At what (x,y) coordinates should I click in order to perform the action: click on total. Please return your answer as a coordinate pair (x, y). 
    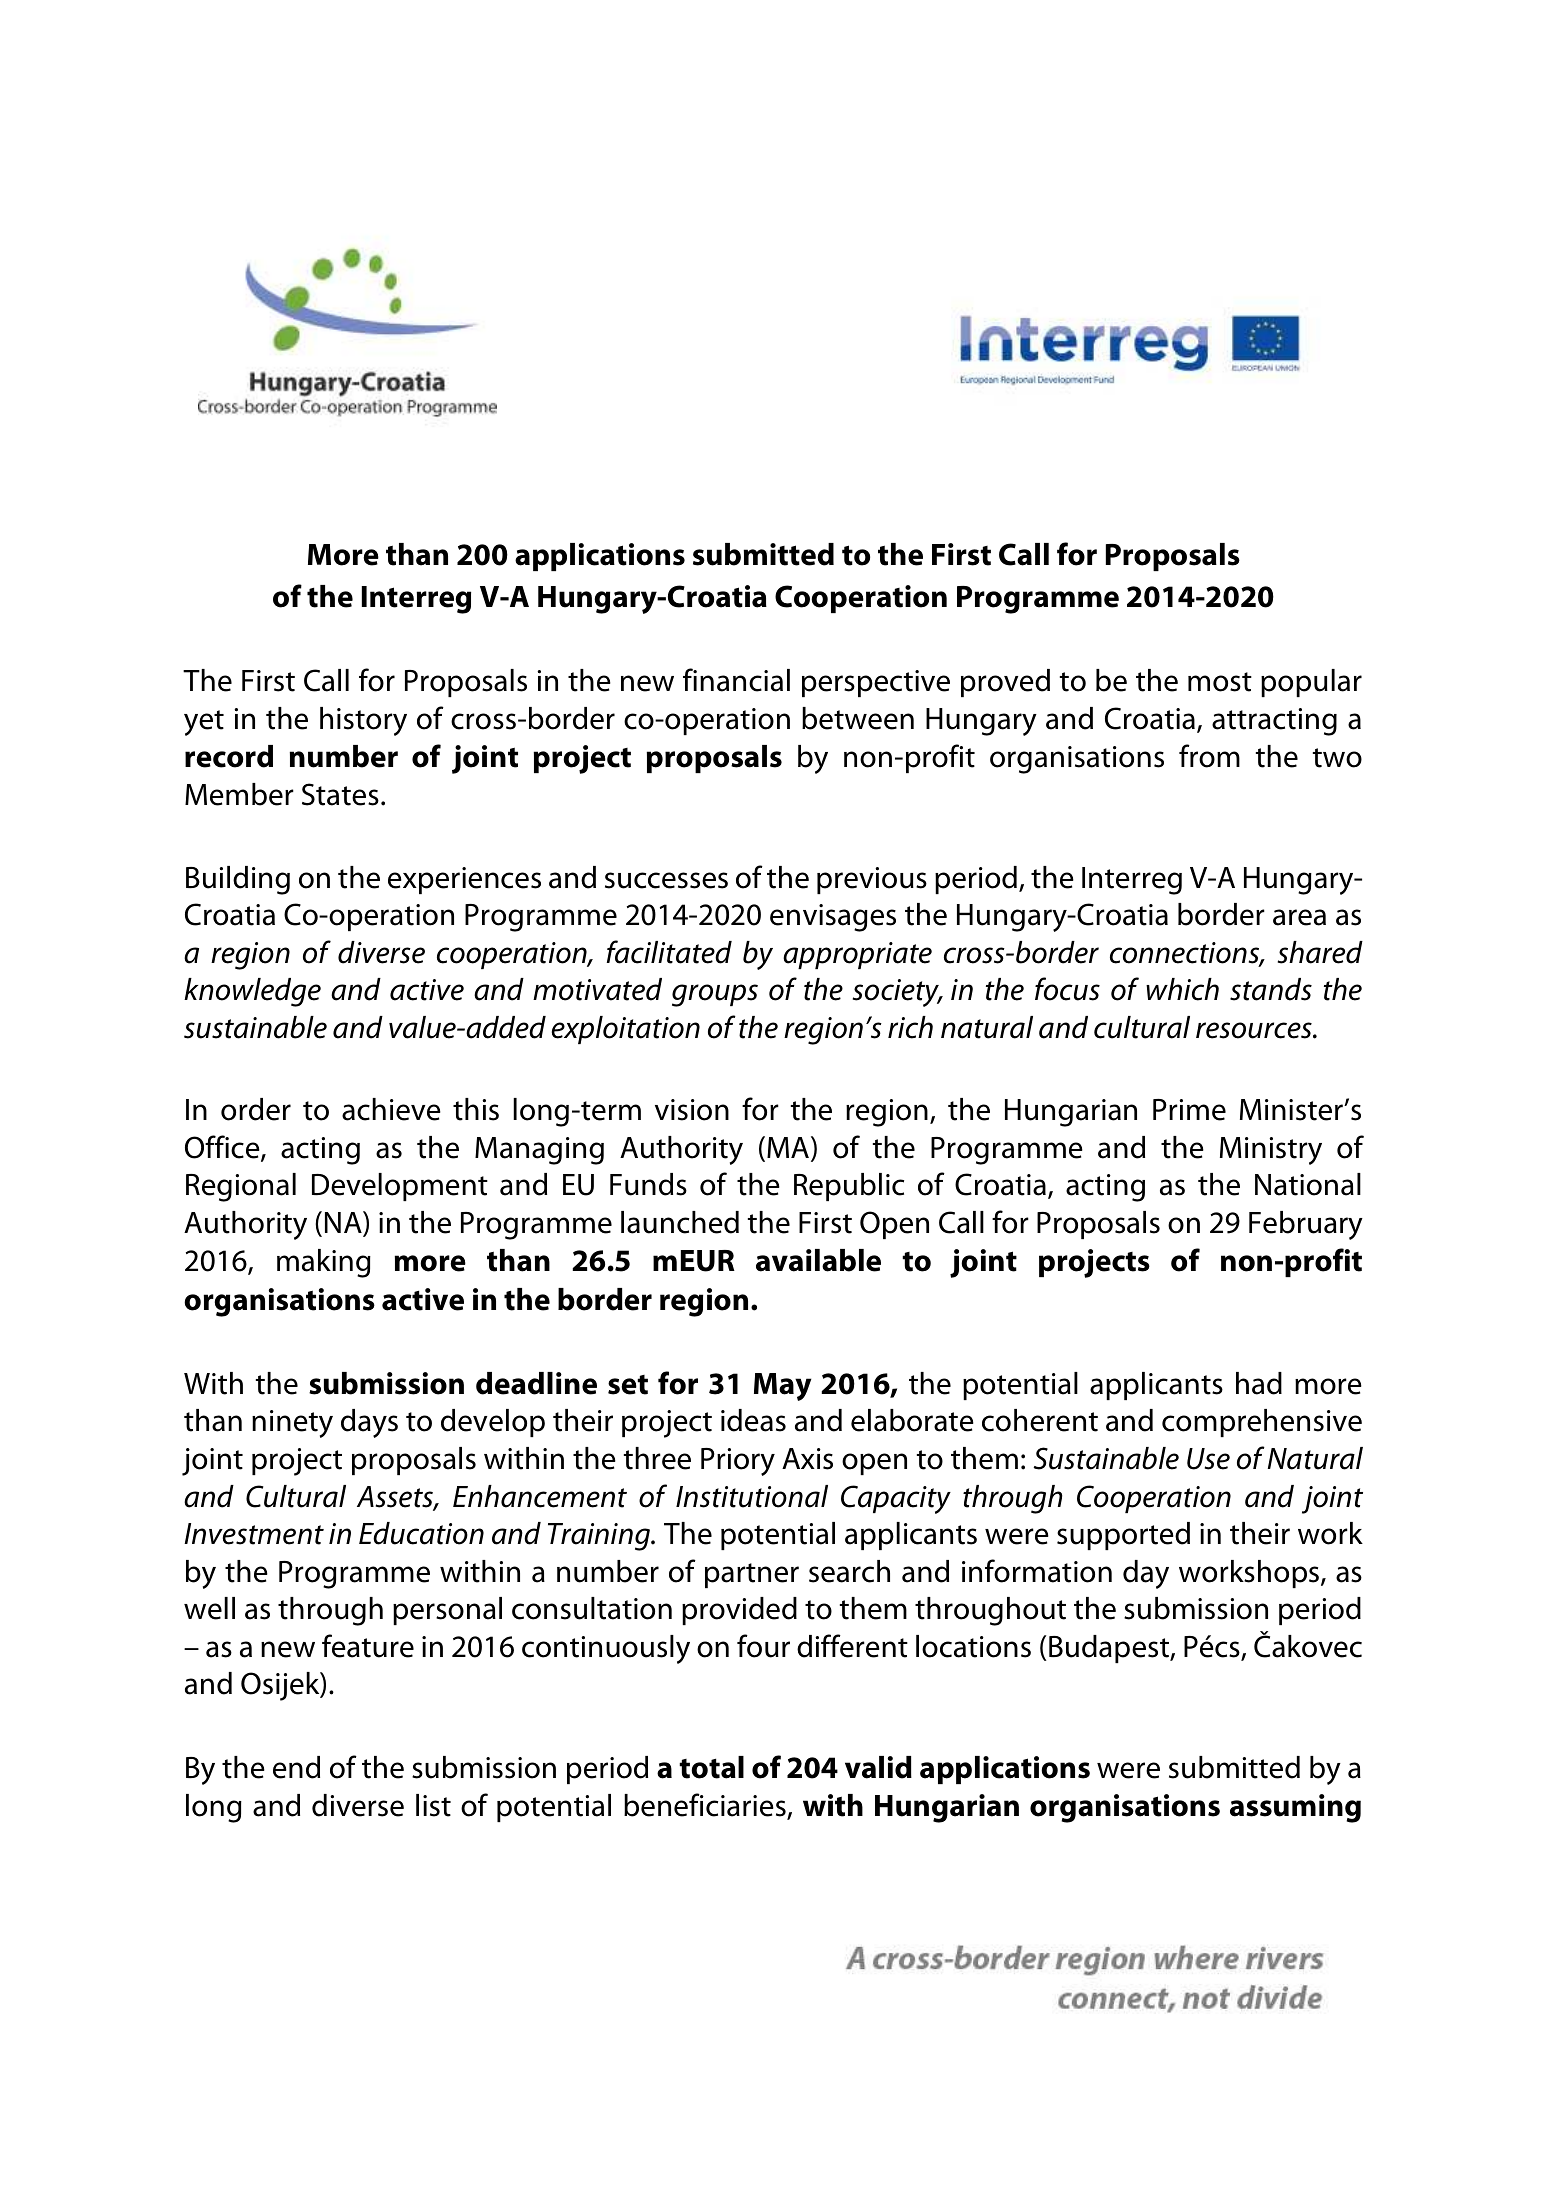
    Looking at the image, I should click on (711, 1767).
